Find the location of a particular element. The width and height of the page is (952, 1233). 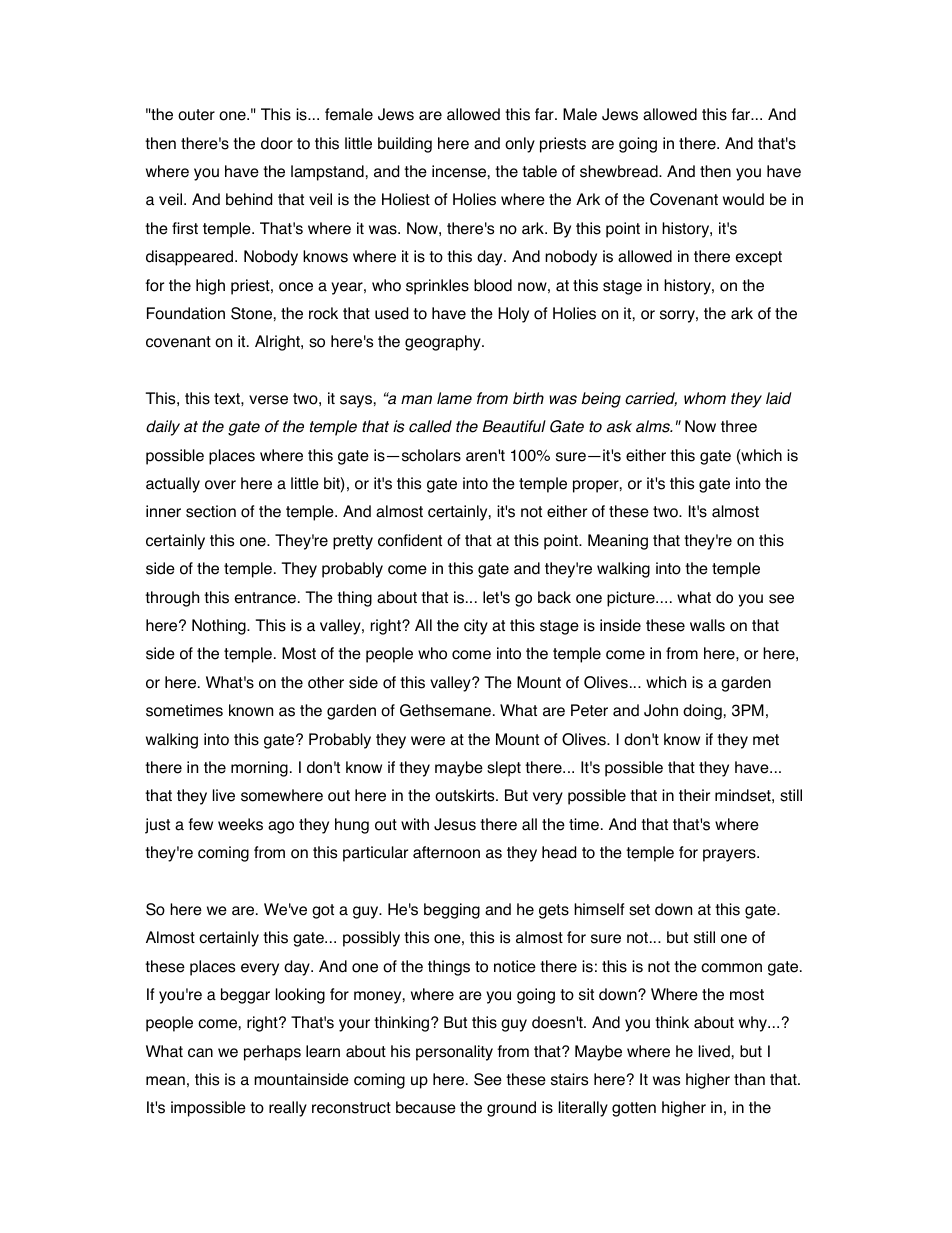

walls is located at coordinates (707, 625).
